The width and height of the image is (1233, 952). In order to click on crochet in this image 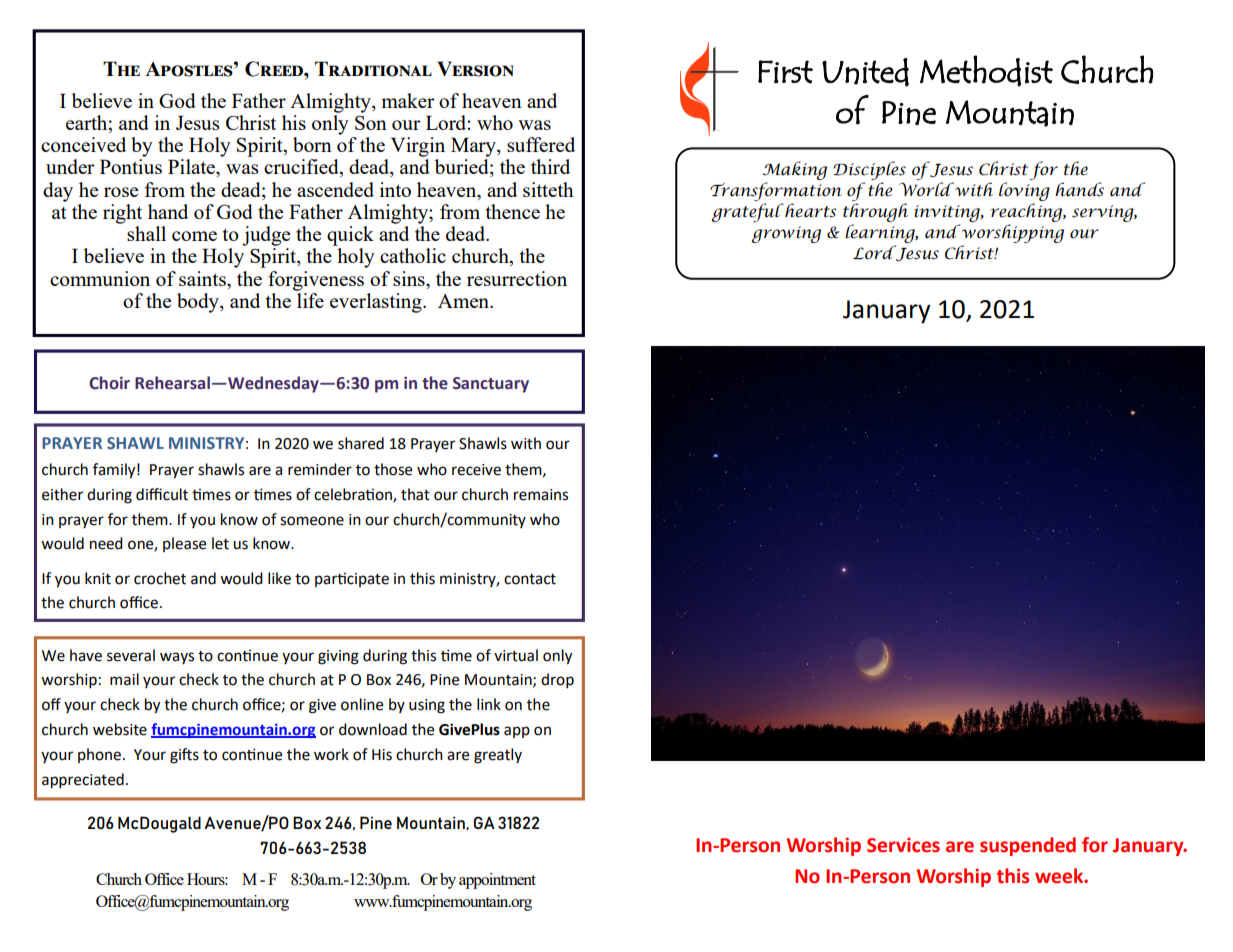, I will do `click(160, 578)`.
